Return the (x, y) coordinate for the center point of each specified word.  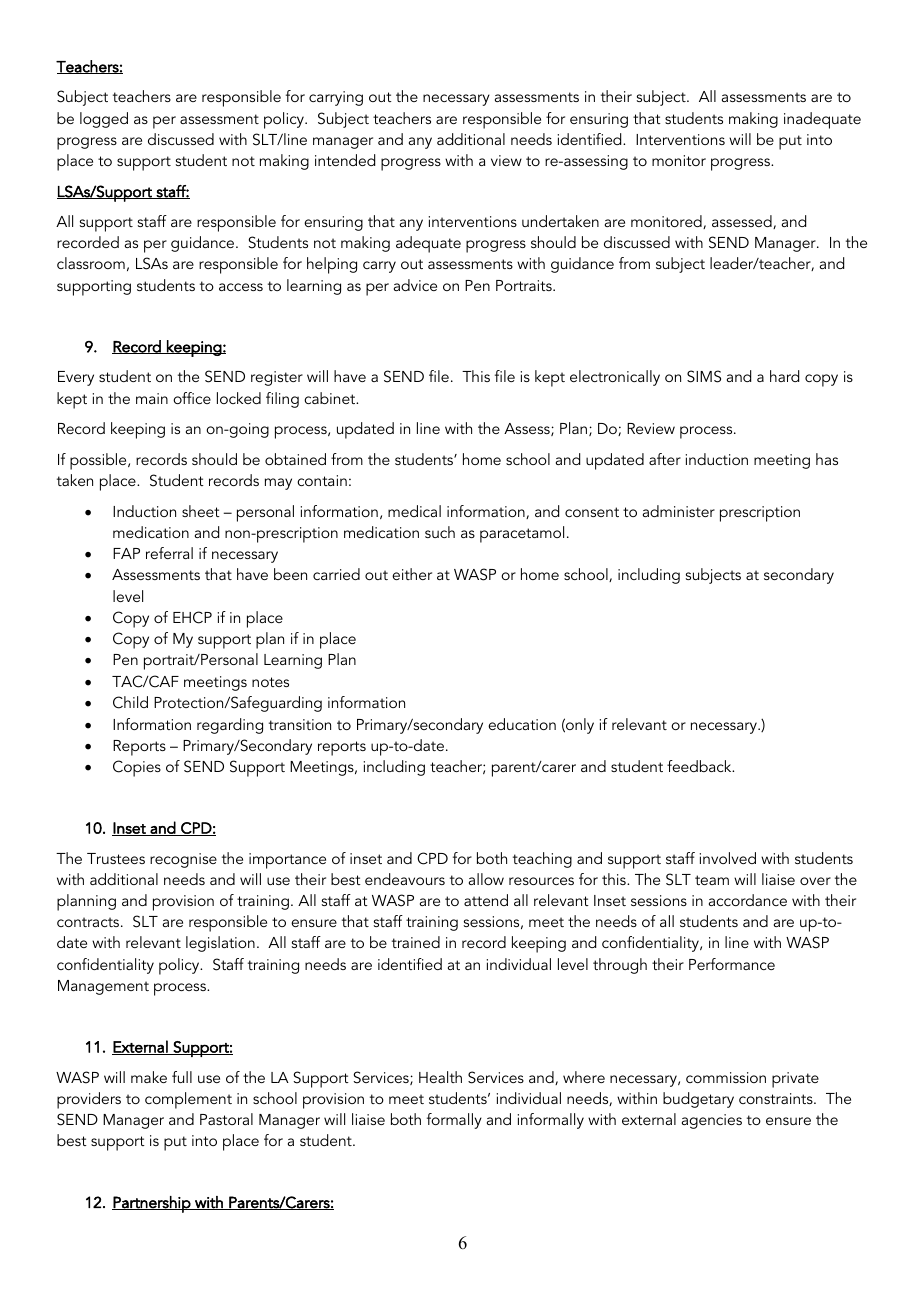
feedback (700, 766)
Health (440, 1077)
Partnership (152, 1204)
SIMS (704, 376)
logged (104, 120)
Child (130, 702)
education (522, 724)
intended (345, 160)
